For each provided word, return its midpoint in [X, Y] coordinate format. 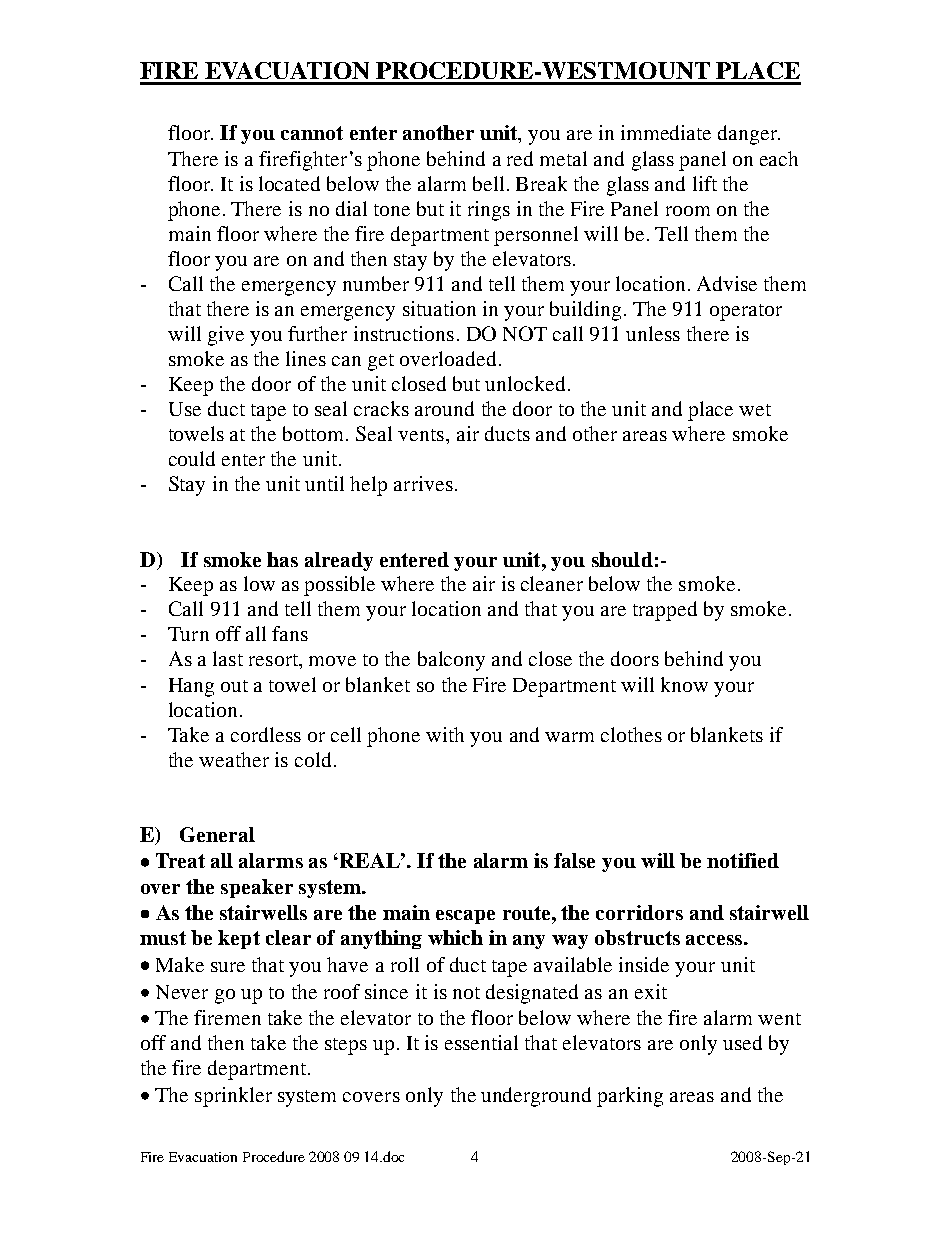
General [217, 834]
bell [488, 183]
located [289, 183]
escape [465, 917]
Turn [188, 634]
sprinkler [233, 1097]
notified [743, 860]
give [226, 336]
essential [481, 1042]
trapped [665, 611]
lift [705, 183]
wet [755, 410]
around [444, 408]
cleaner [552, 583]
